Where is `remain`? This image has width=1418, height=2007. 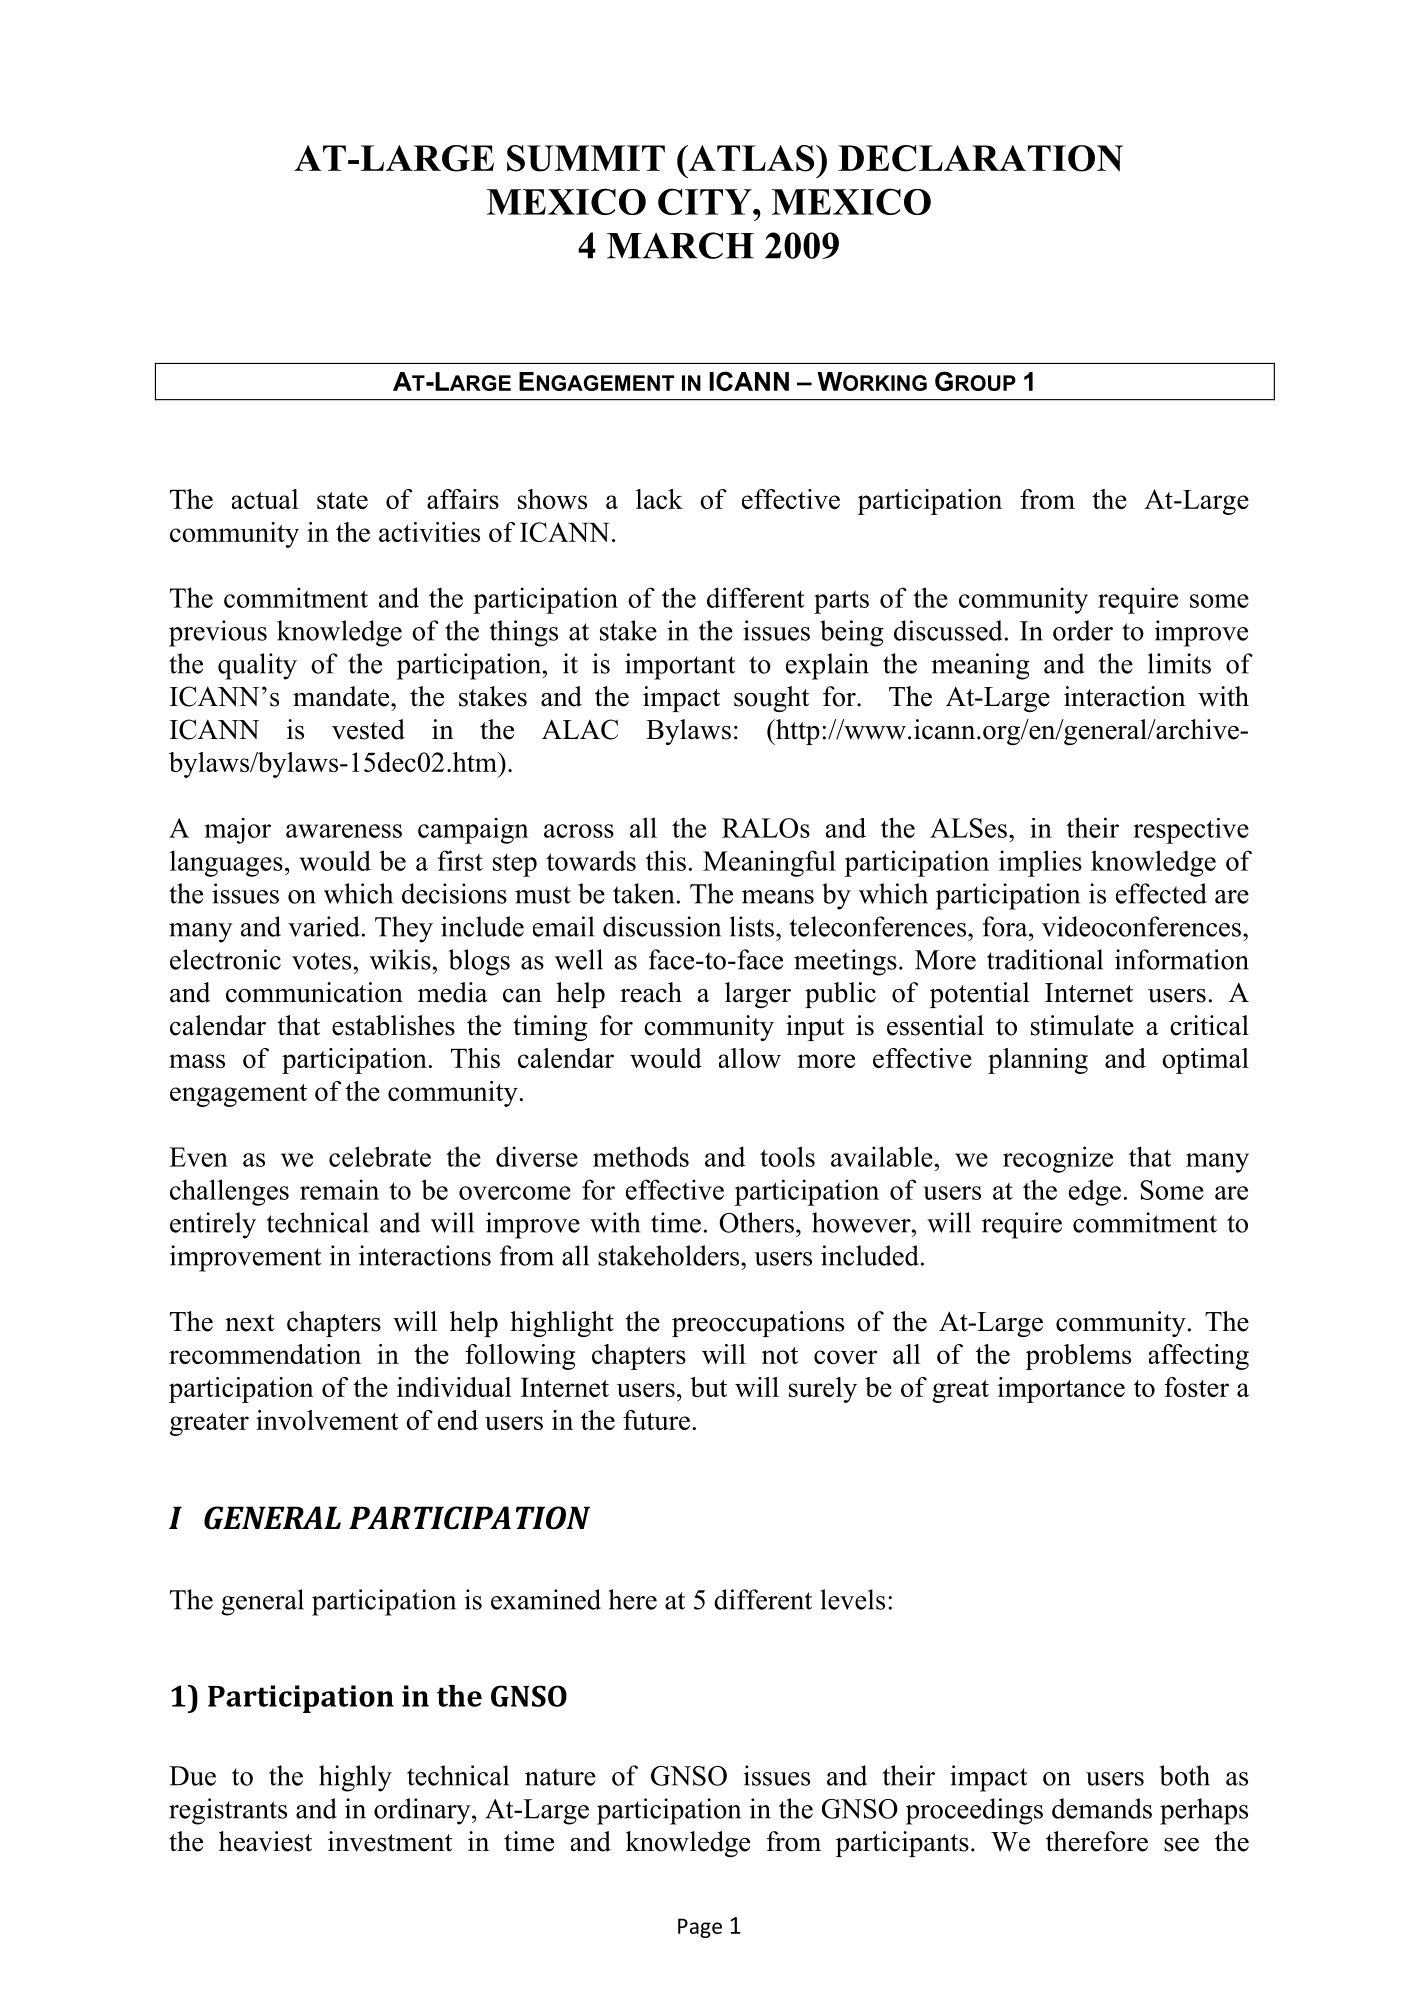
remain is located at coordinates (339, 1189).
